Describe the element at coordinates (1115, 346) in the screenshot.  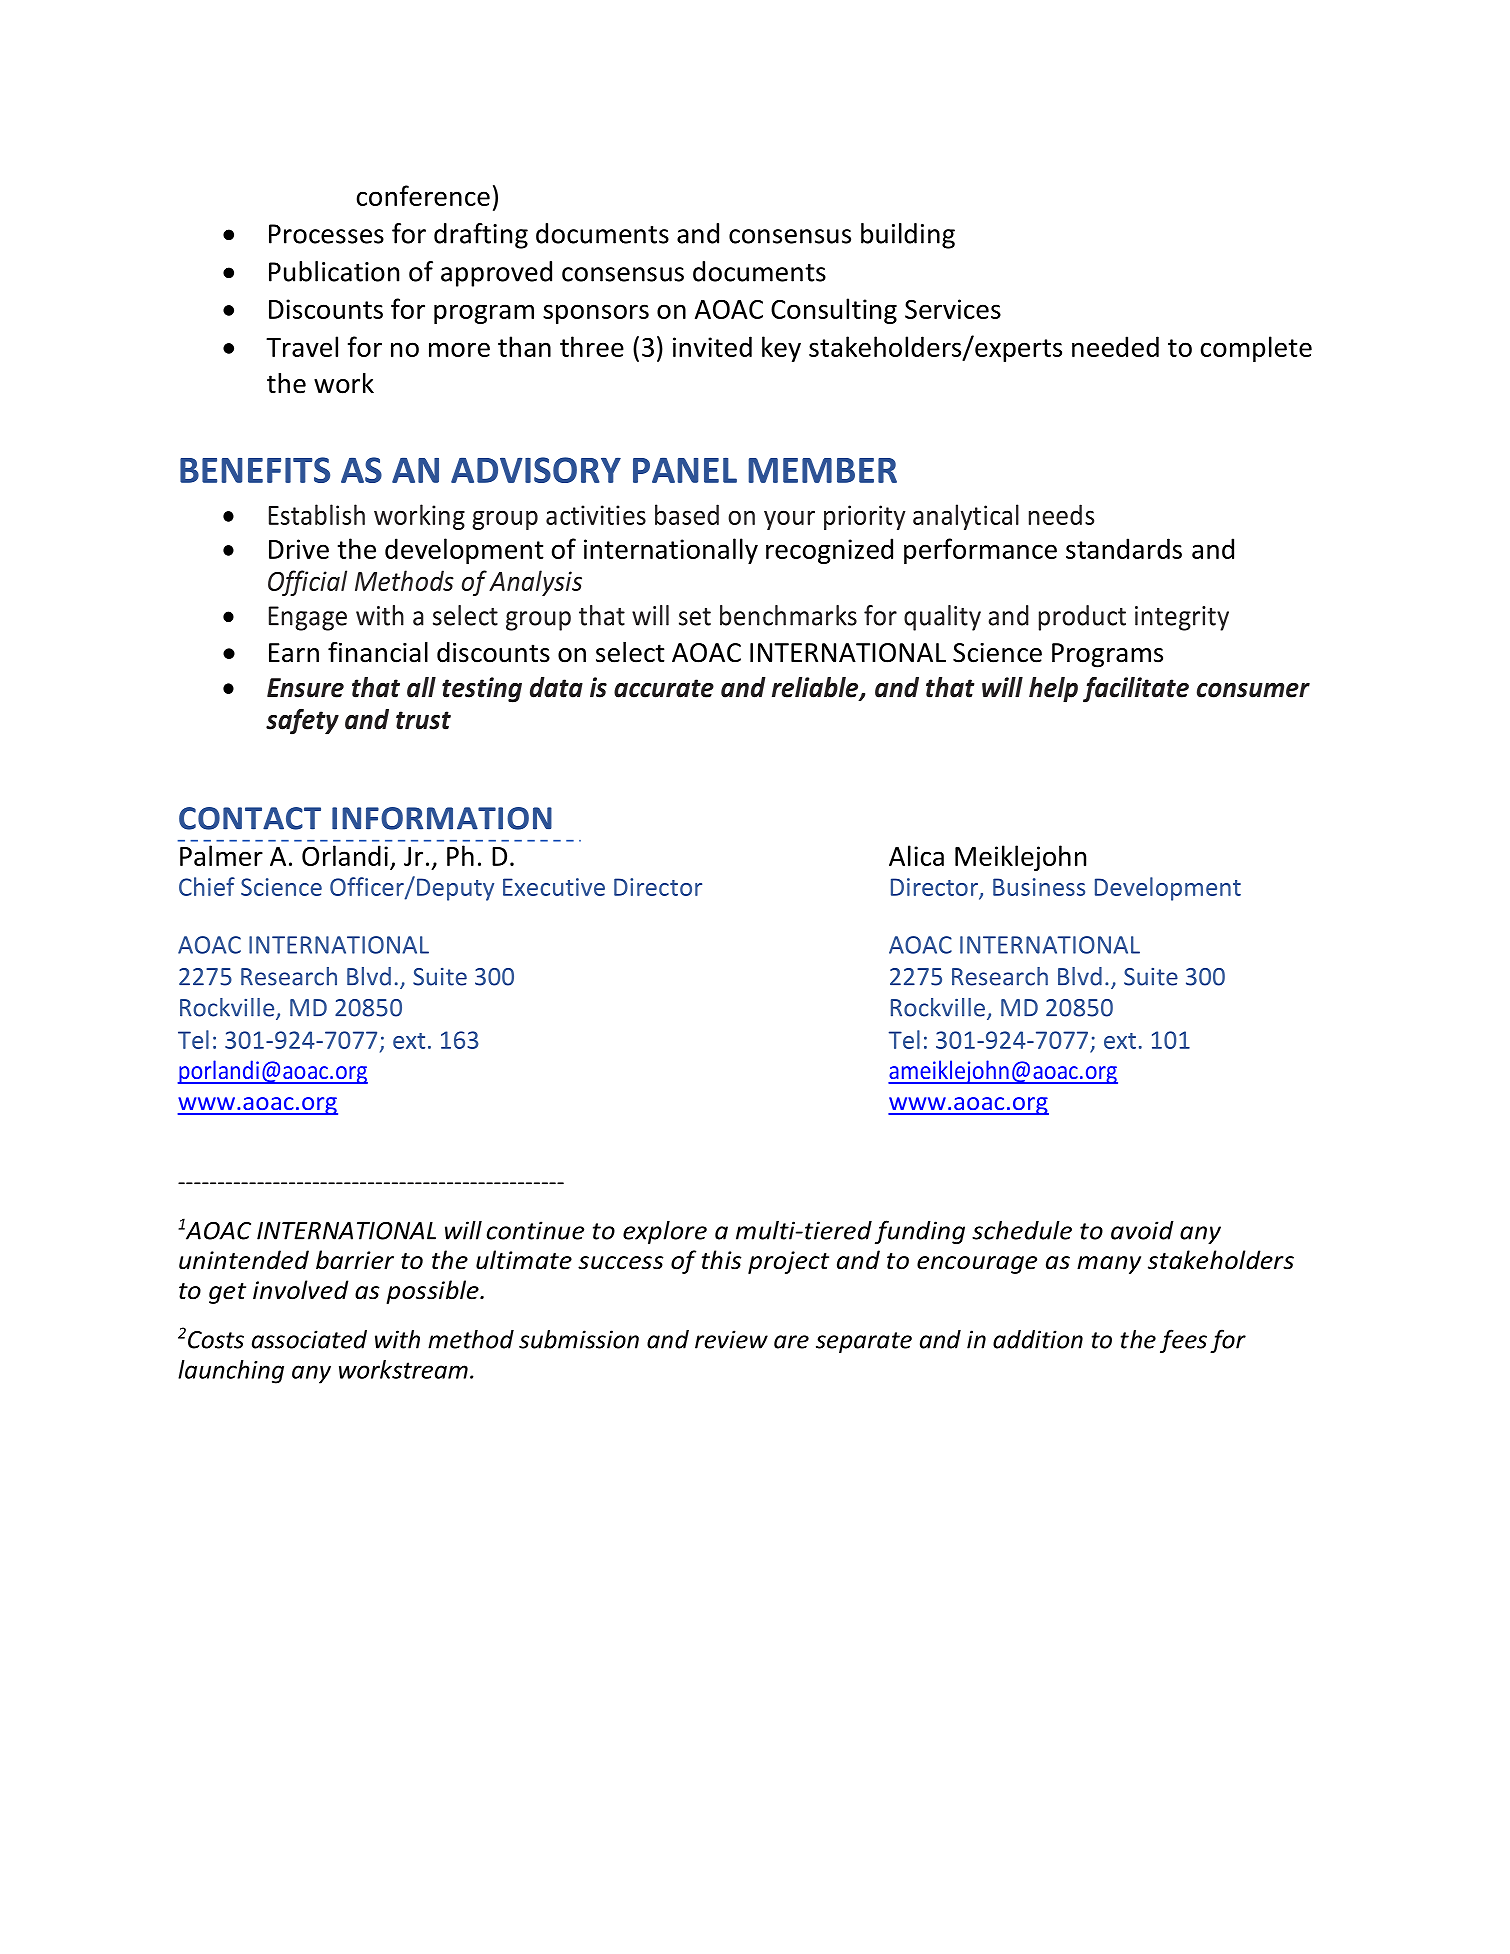
I see `needed` at that location.
